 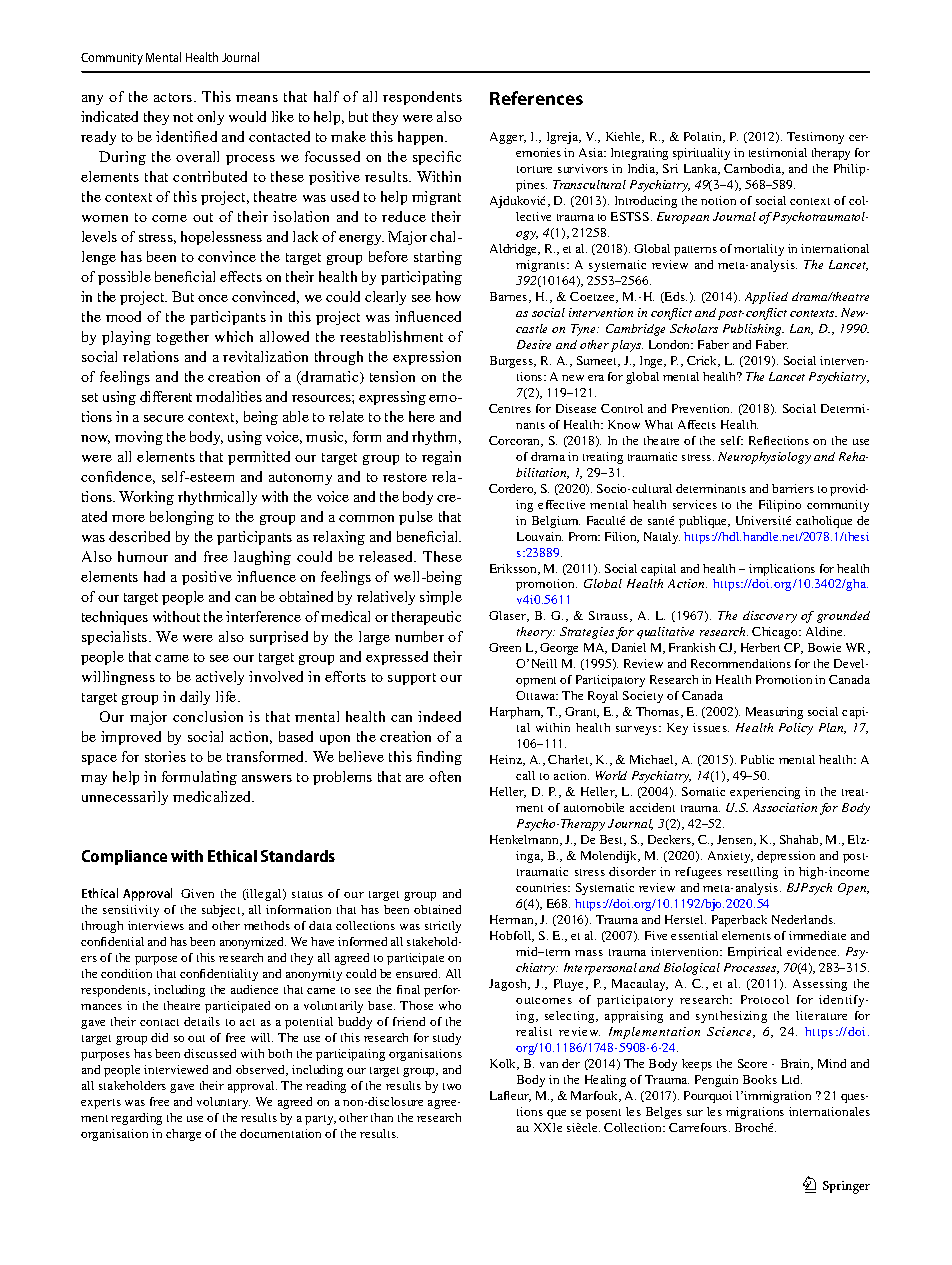 I want to click on Books, so click(x=760, y=1079).
